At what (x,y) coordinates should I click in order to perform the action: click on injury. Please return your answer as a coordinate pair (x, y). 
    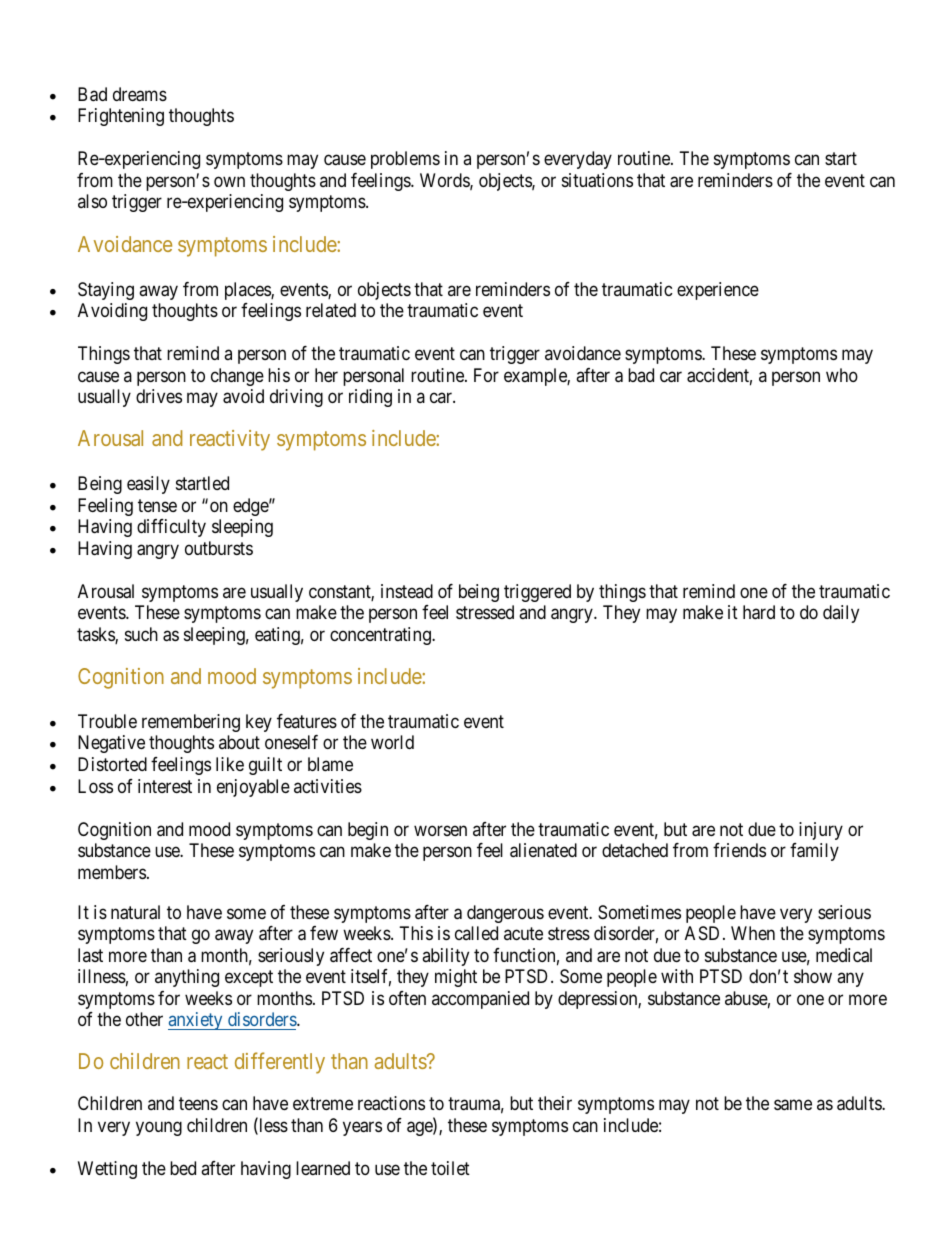
    Looking at the image, I should click on (821, 831).
